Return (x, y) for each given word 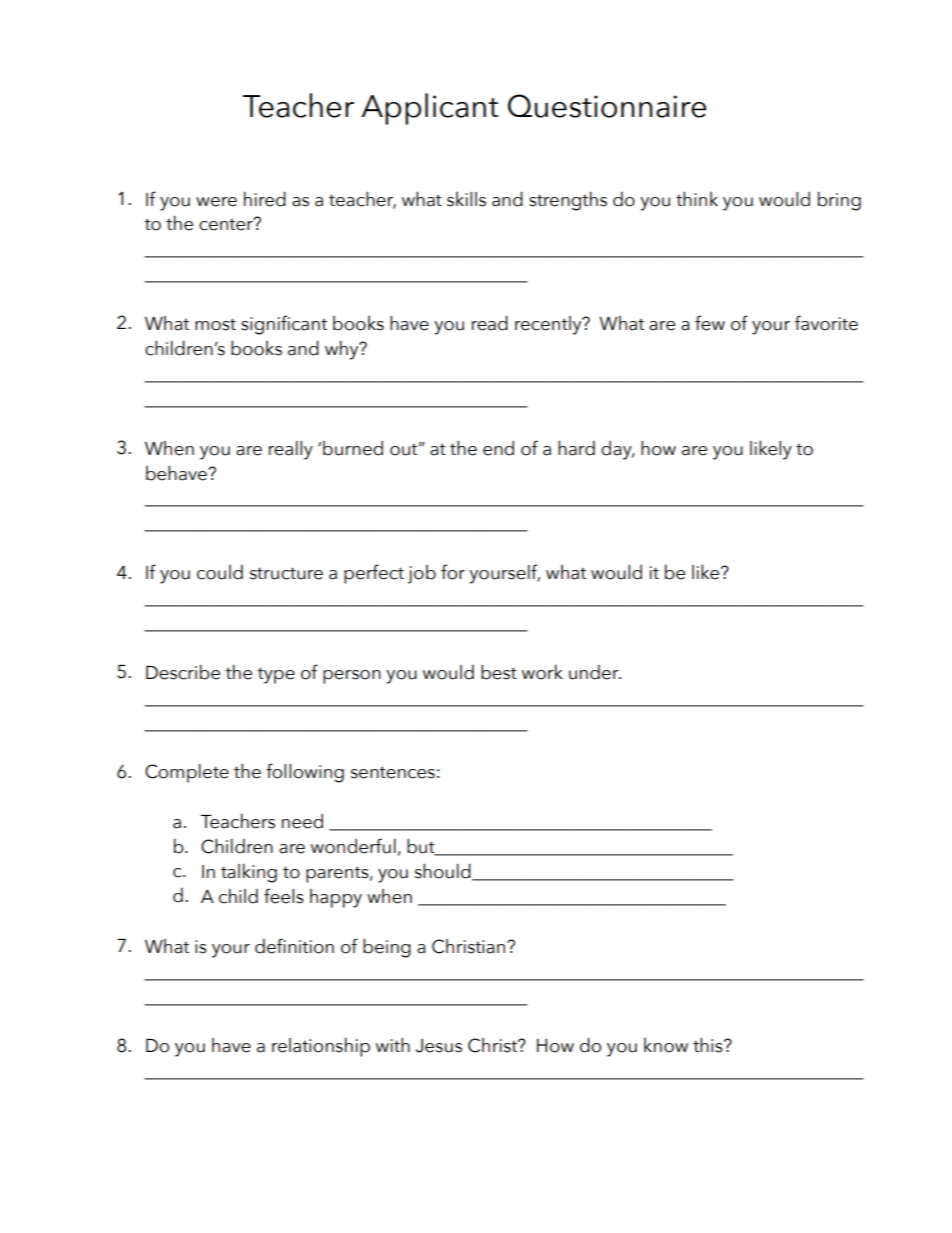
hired (265, 199)
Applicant (429, 109)
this (709, 1045)
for (453, 572)
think (697, 198)
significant (284, 325)
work (542, 672)
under (595, 672)
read (490, 323)
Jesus (439, 1046)
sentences (393, 772)
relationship (321, 1047)
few (710, 323)
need (302, 821)
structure (286, 573)
